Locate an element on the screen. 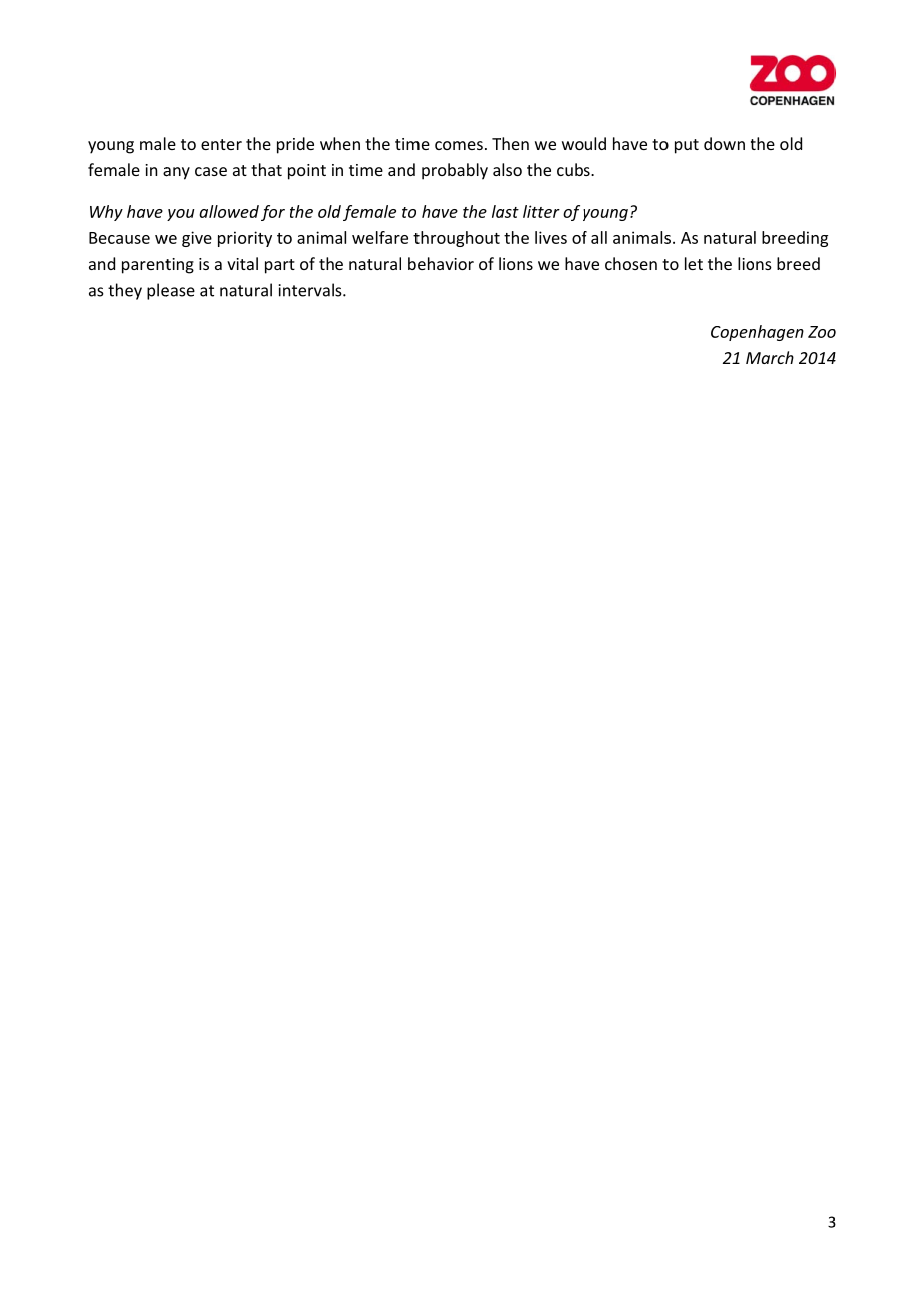 The height and width of the screenshot is (1308, 924). ple is located at coordinates (158, 291).
